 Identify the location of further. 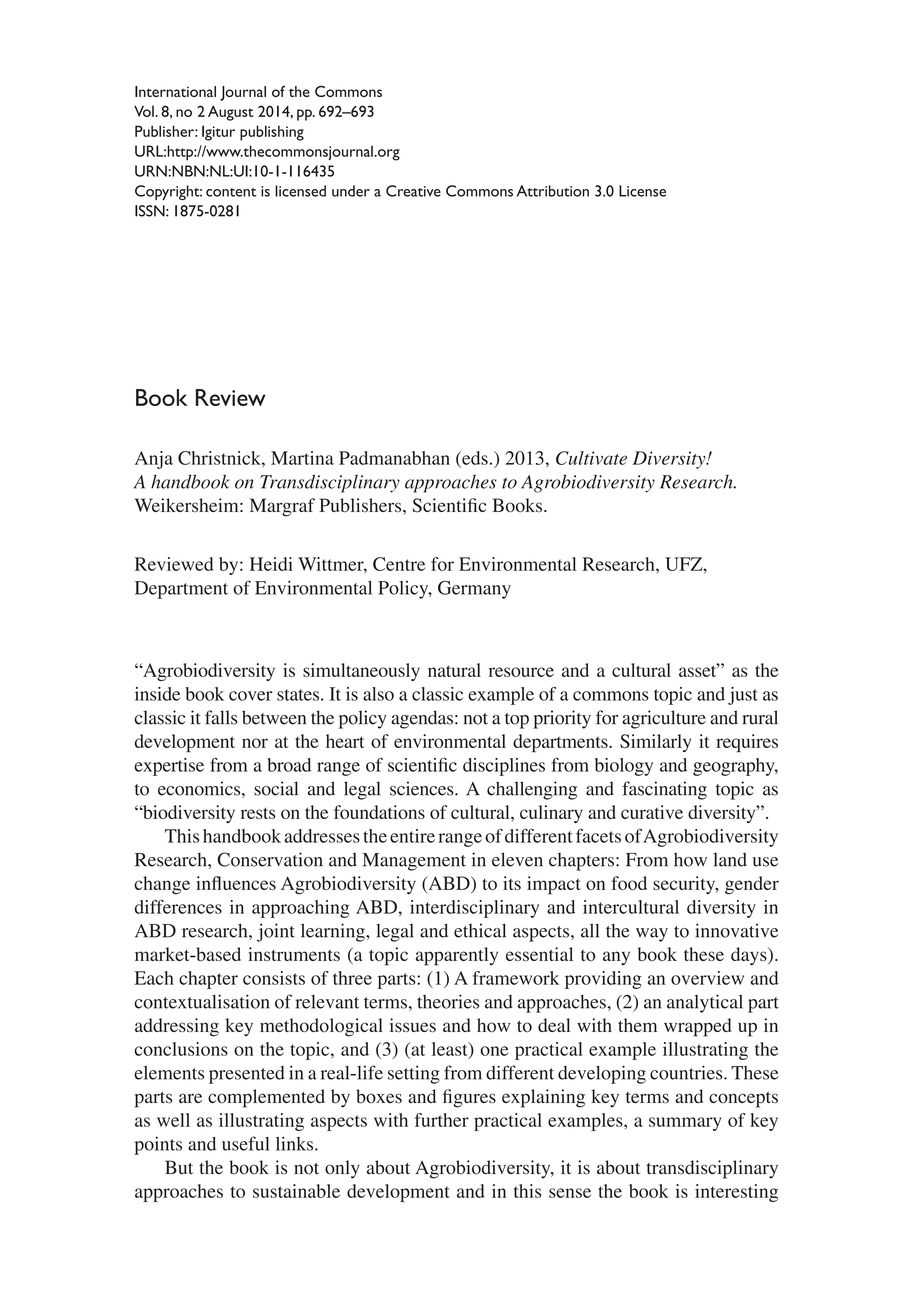
(442, 1120).
